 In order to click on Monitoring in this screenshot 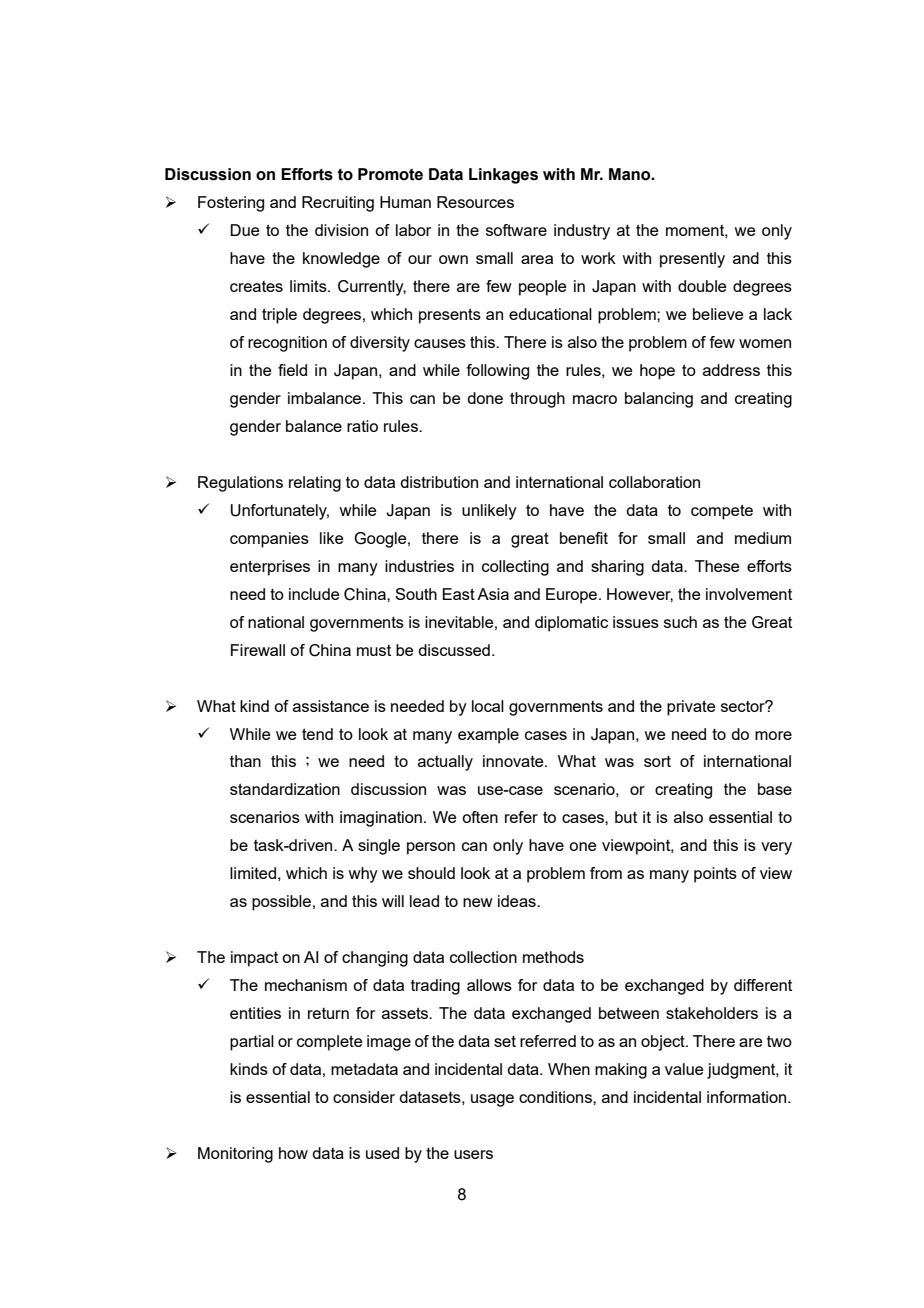, I will do `click(235, 1155)`.
